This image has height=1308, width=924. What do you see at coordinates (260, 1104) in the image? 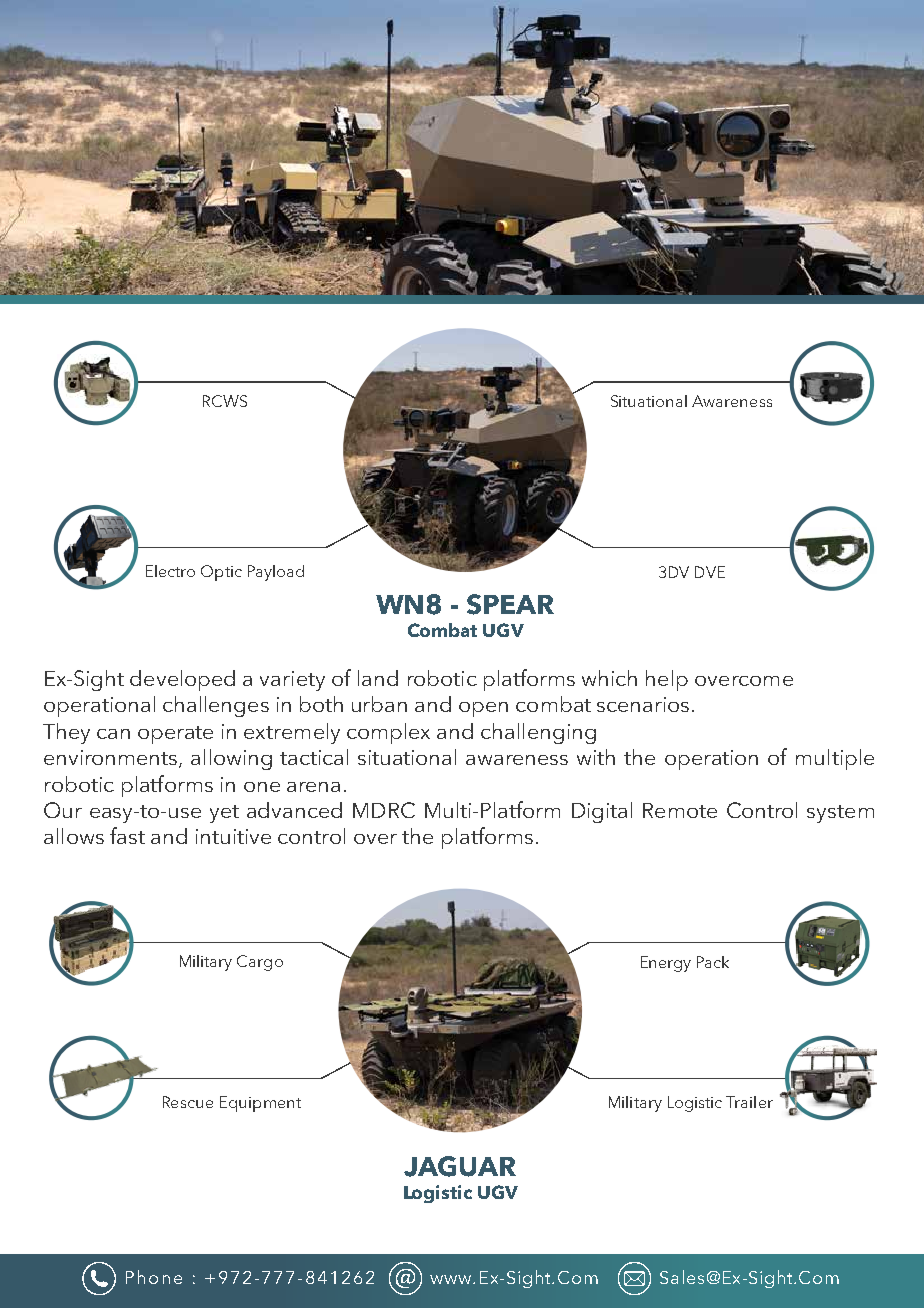
I see `Equipment` at bounding box center [260, 1104].
